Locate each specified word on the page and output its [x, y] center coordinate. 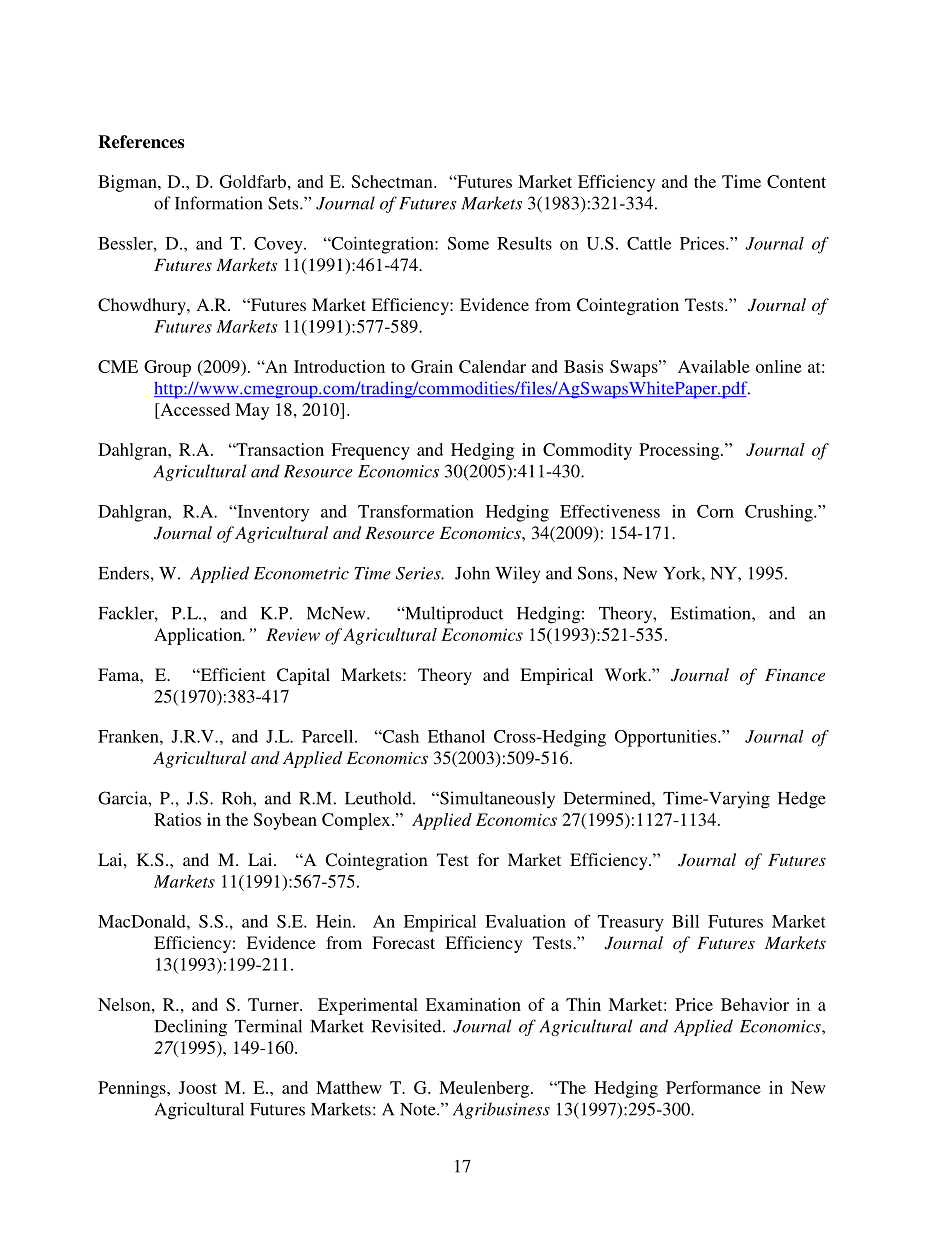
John [472, 573]
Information [219, 203]
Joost [197, 1087]
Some [468, 243]
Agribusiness [501, 1110]
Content [796, 181]
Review [293, 634]
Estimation [712, 613]
